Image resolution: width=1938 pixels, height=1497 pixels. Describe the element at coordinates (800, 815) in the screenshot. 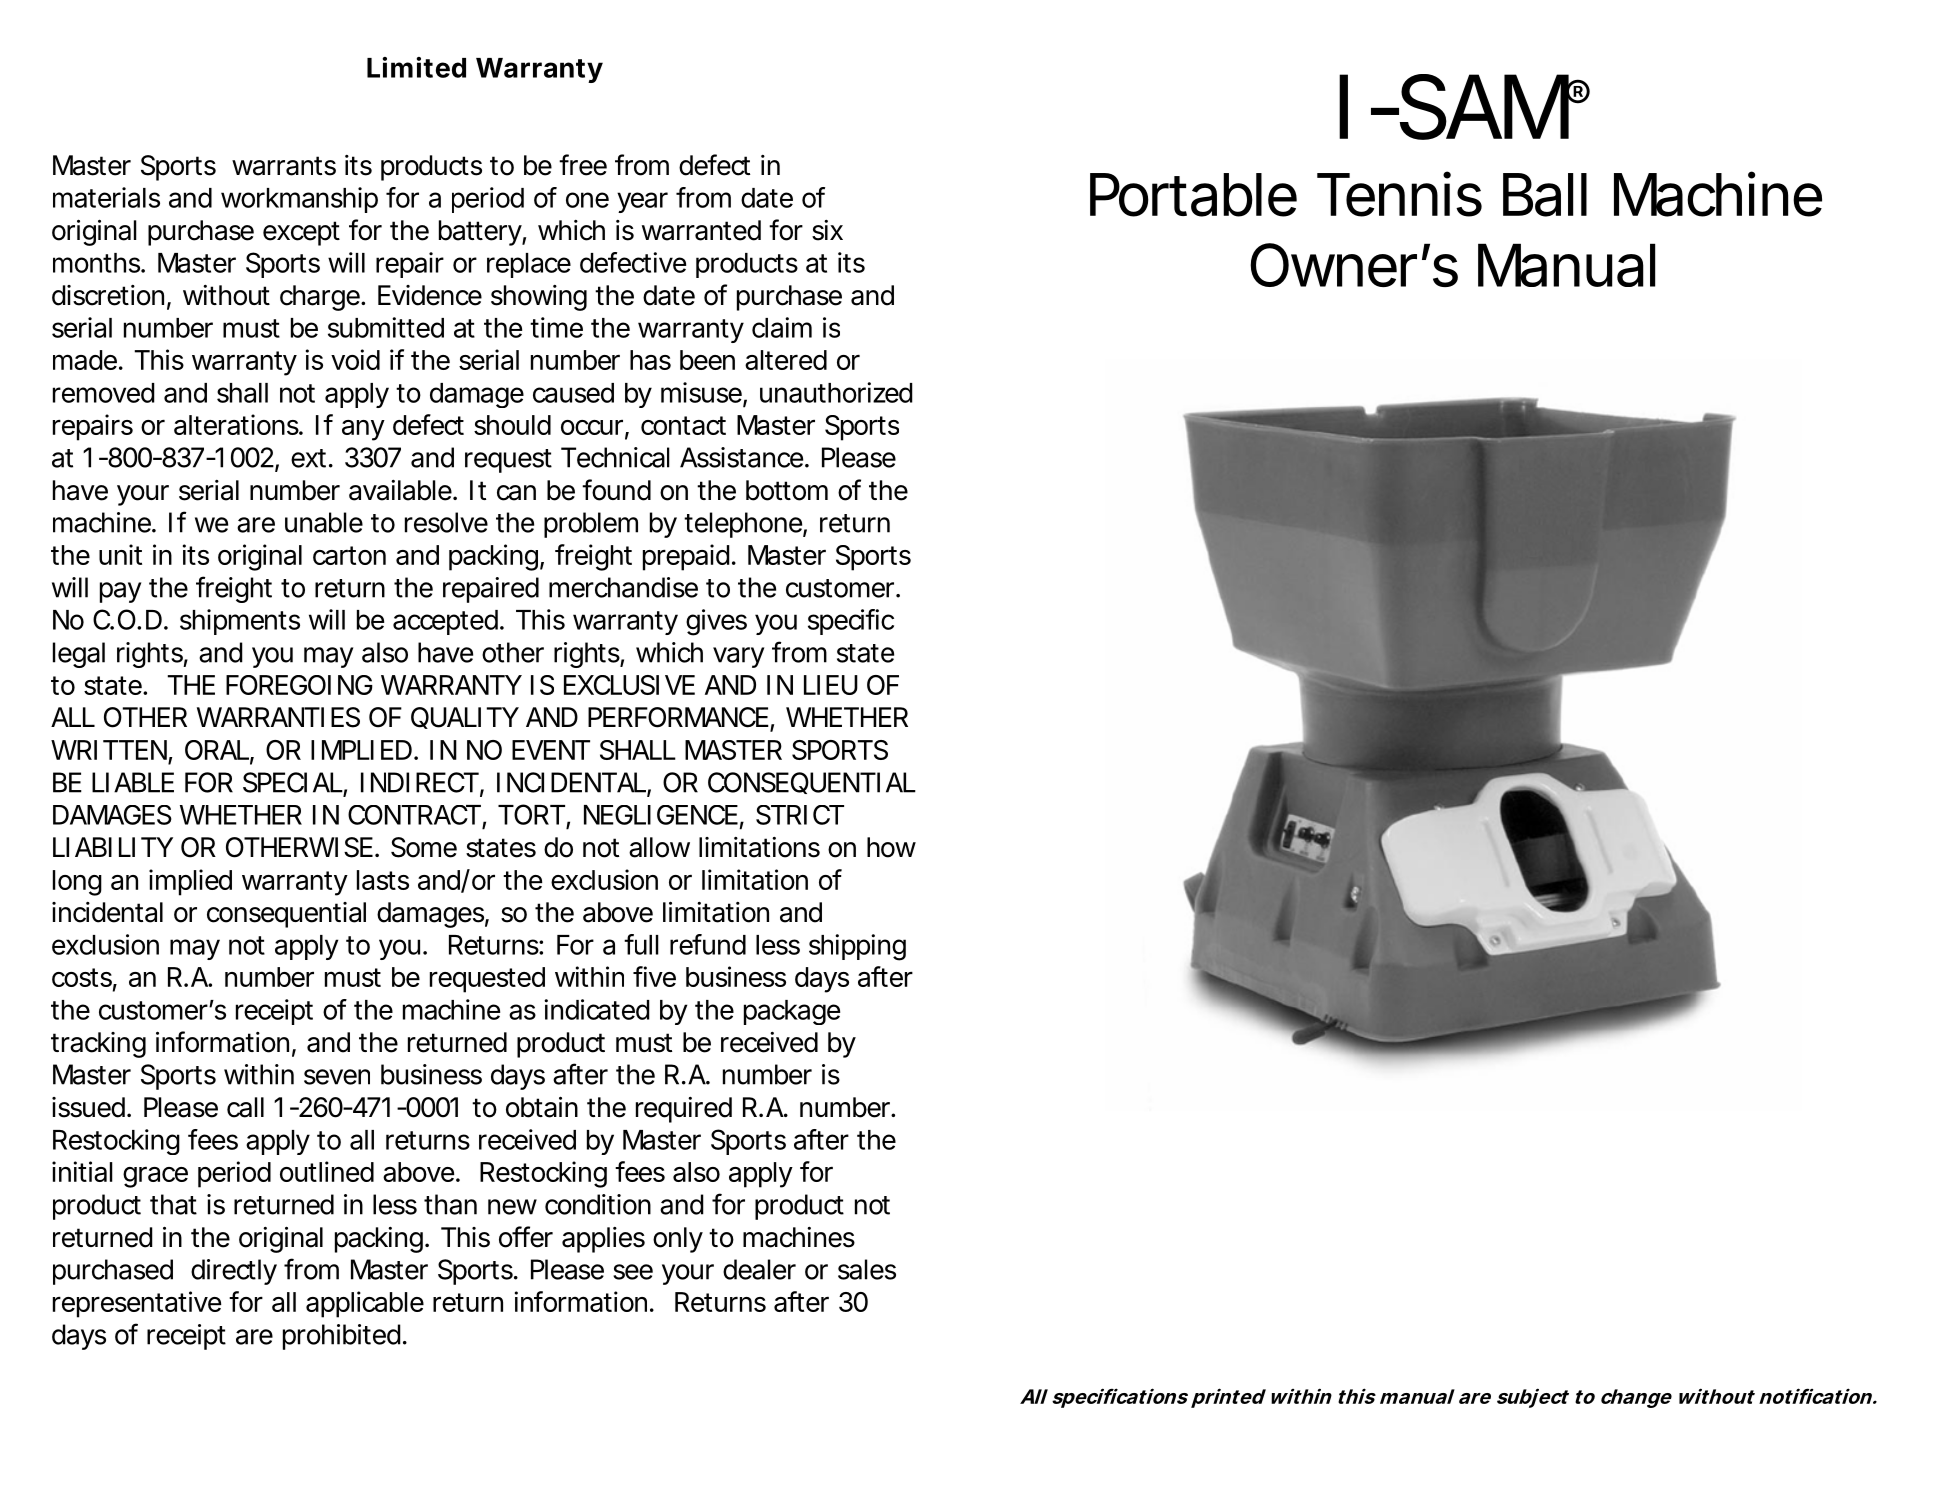

I see `STRICT` at that location.
